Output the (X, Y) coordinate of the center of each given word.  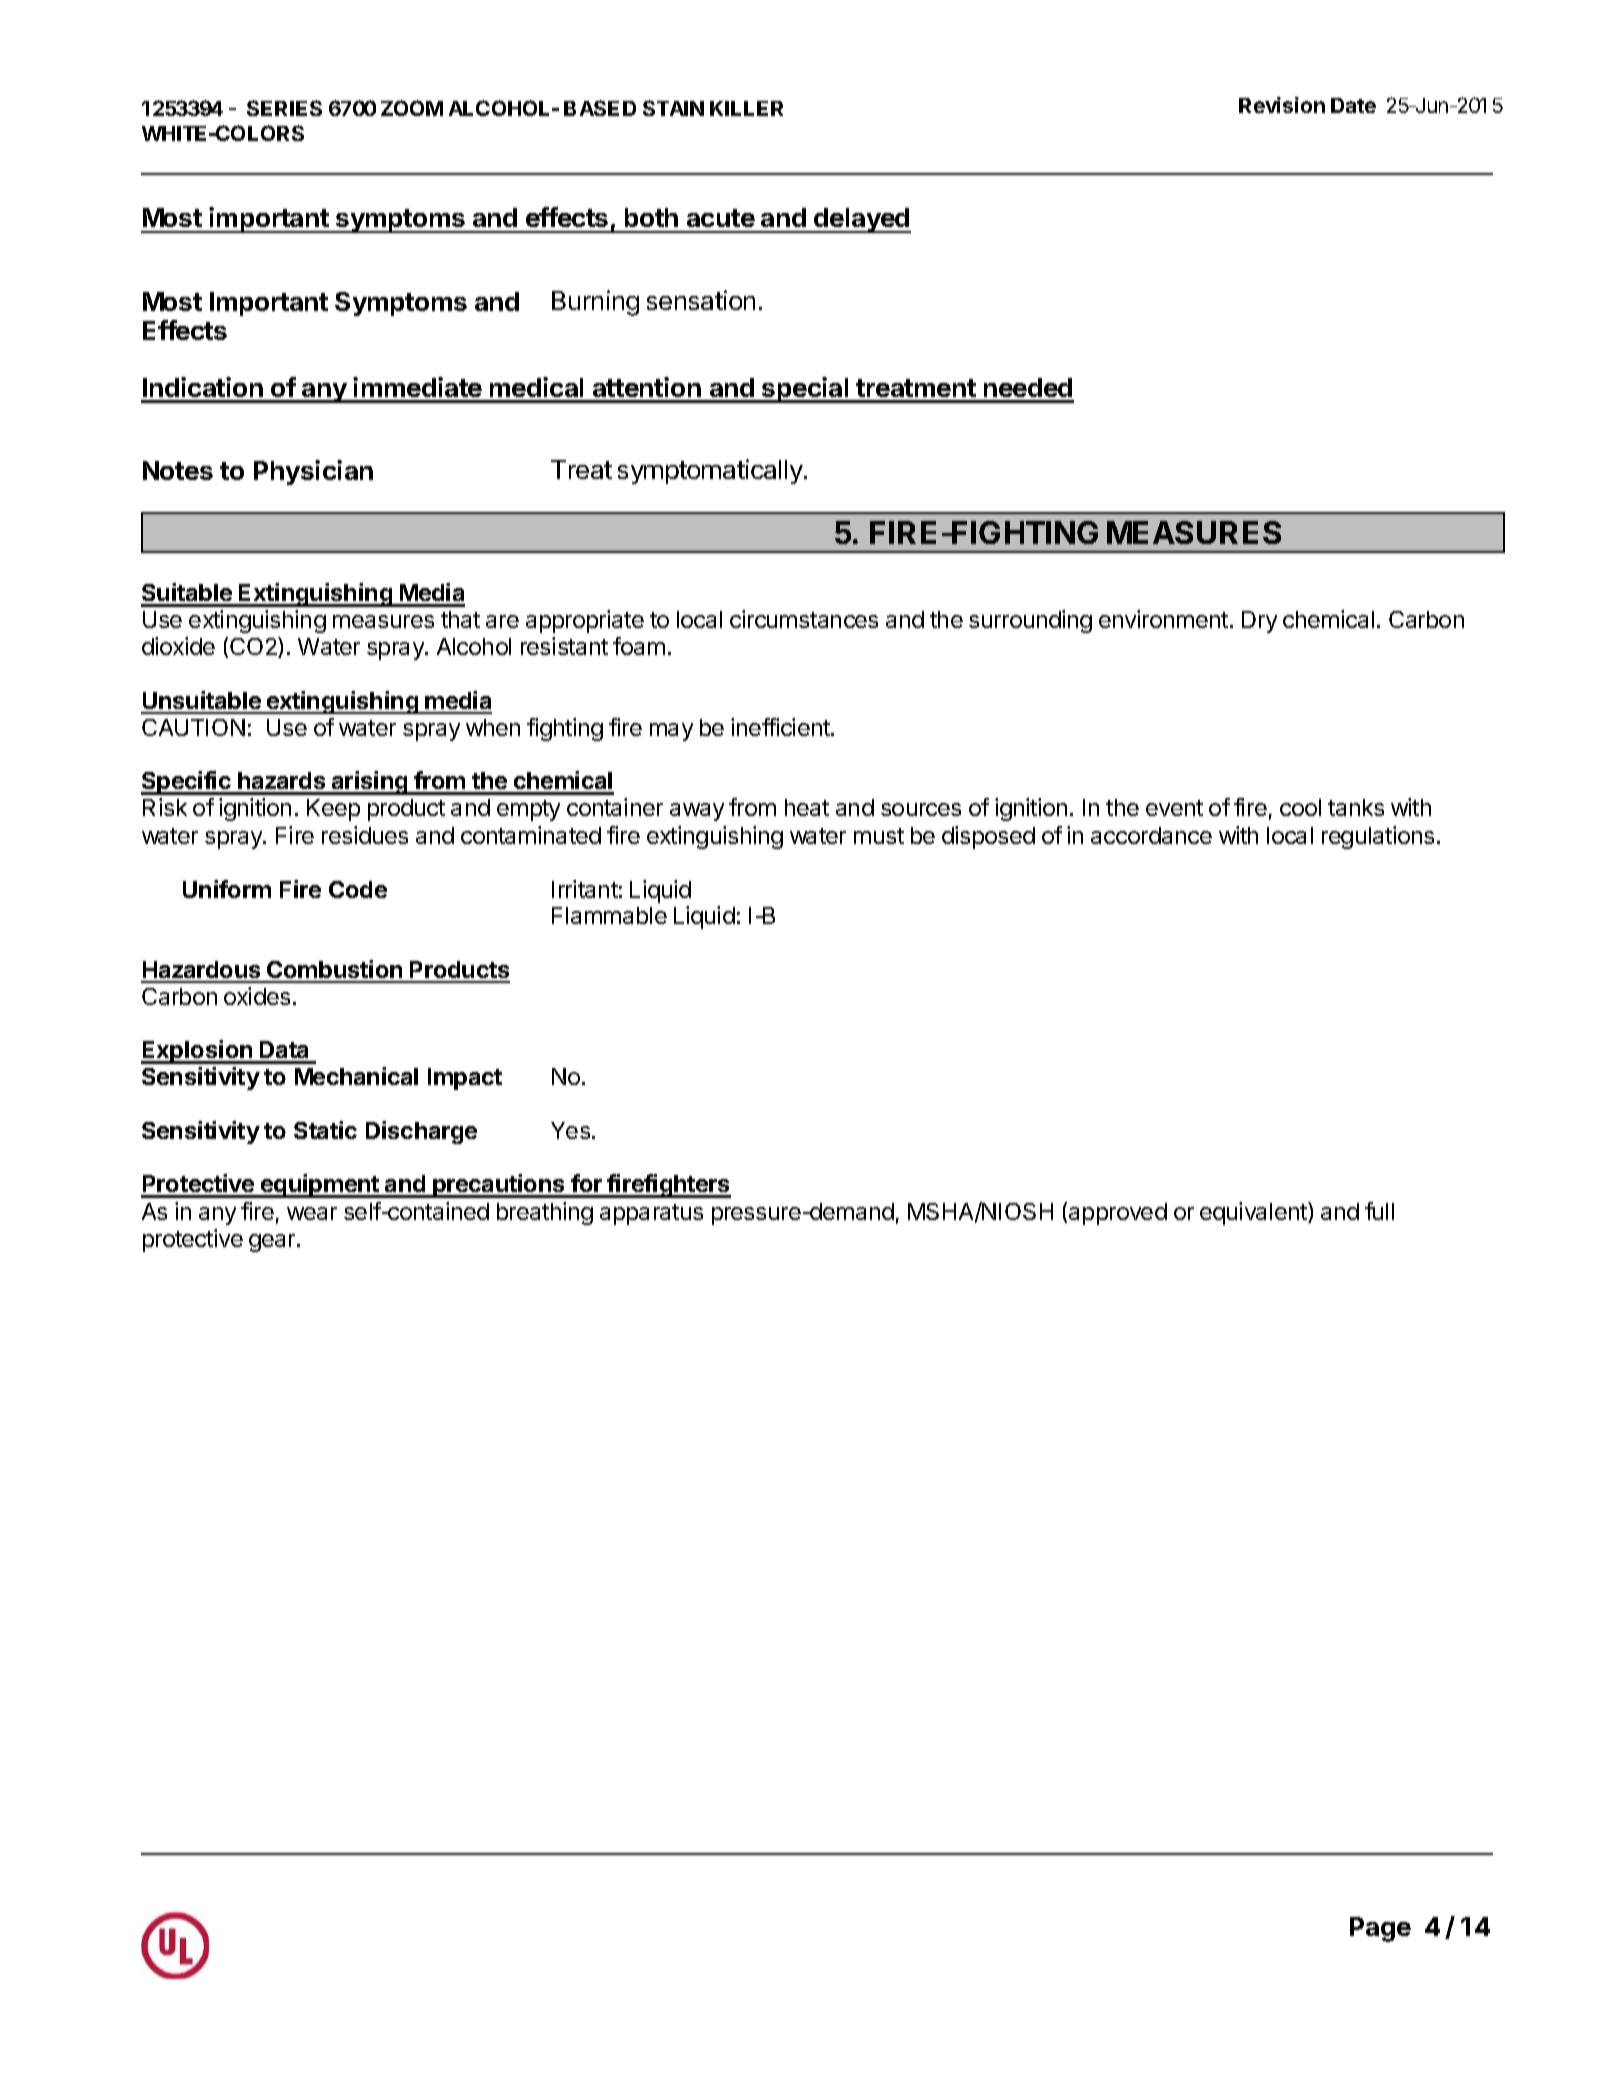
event (1174, 808)
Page (1380, 1929)
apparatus (651, 1214)
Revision (1282, 105)
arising (370, 783)
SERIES (284, 108)
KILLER (746, 108)
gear (273, 1243)
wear (312, 1213)
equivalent (1254, 1213)
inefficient (781, 727)
